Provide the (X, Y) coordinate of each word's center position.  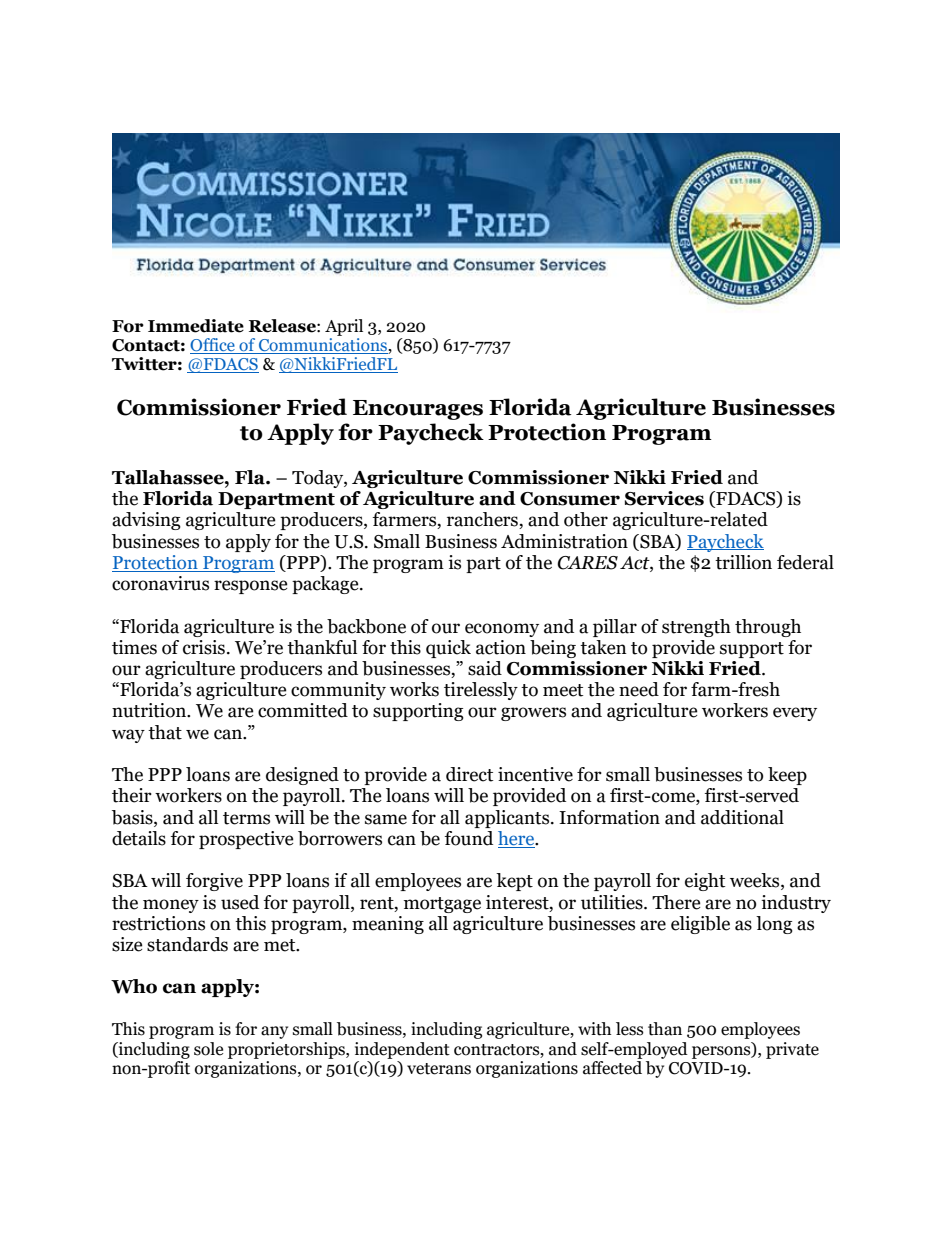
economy (502, 630)
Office (213, 346)
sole (208, 1049)
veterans (439, 1069)
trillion (743, 562)
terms (246, 818)
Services (664, 498)
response (251, 587)
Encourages (418, 410)
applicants (508, 819)
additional (742, 817)
